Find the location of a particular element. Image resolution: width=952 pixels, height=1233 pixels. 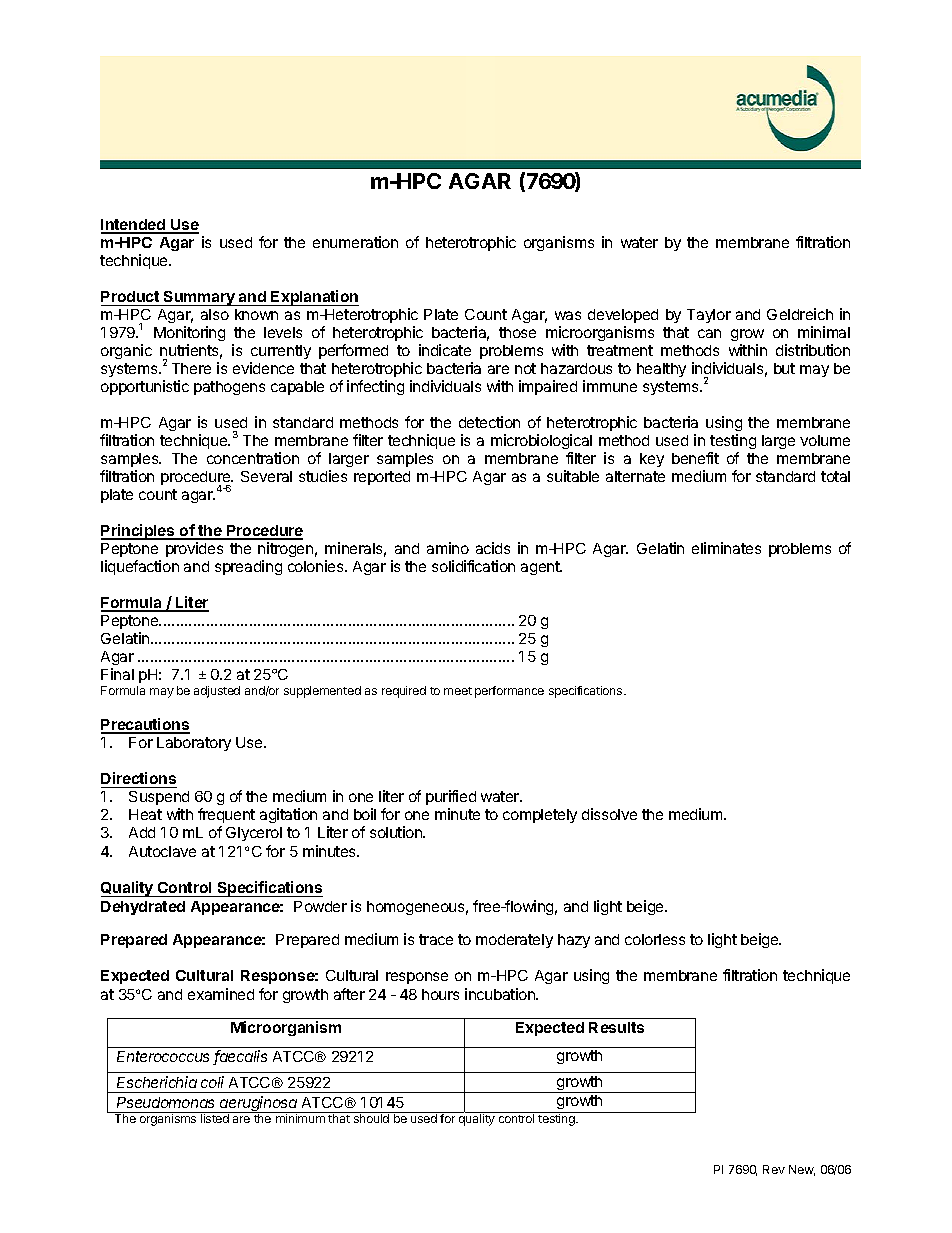

coli is located at coordinates (212, 1082).
